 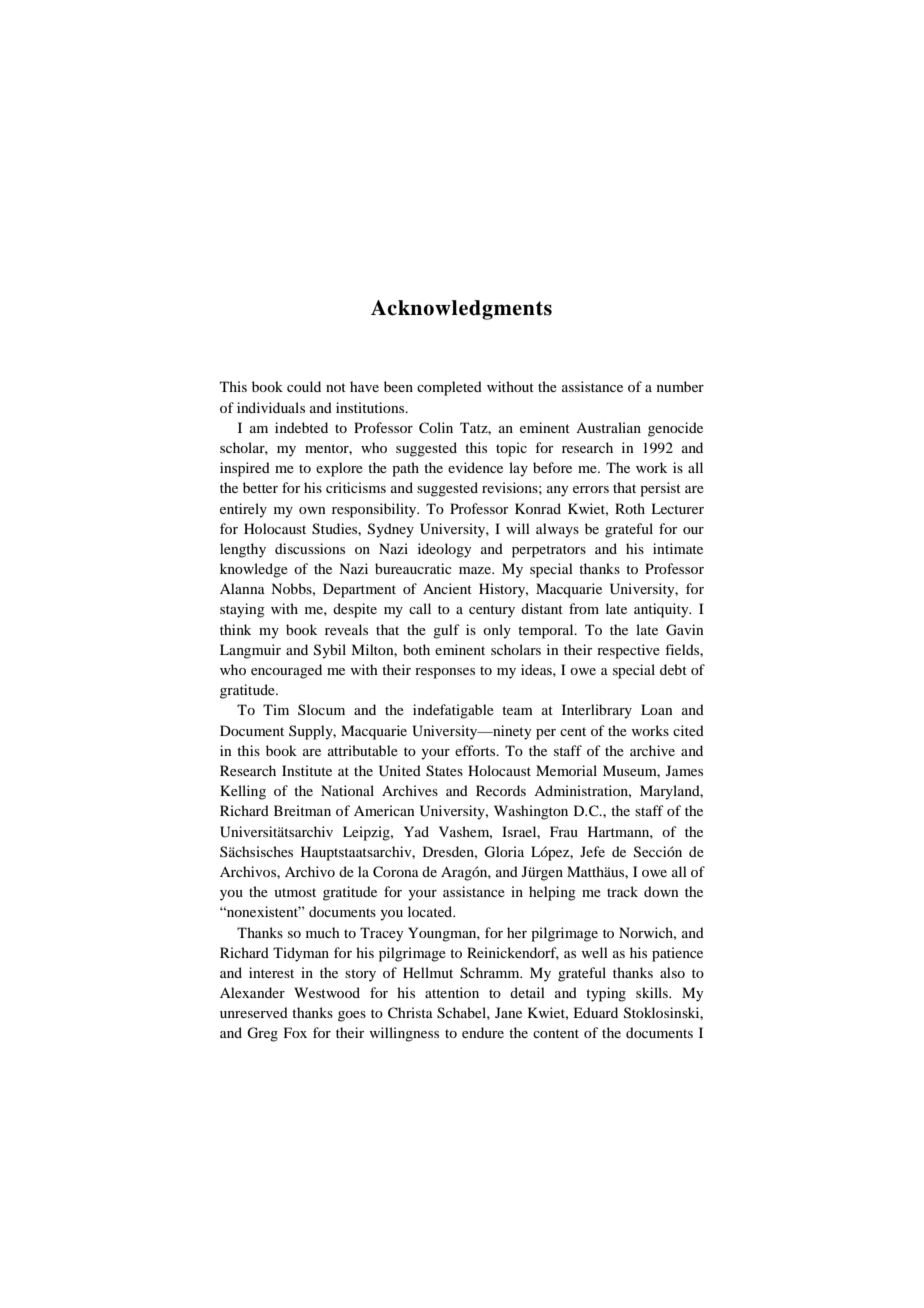 I want to click on Acknowledgments, so click(x=461, y=310).
